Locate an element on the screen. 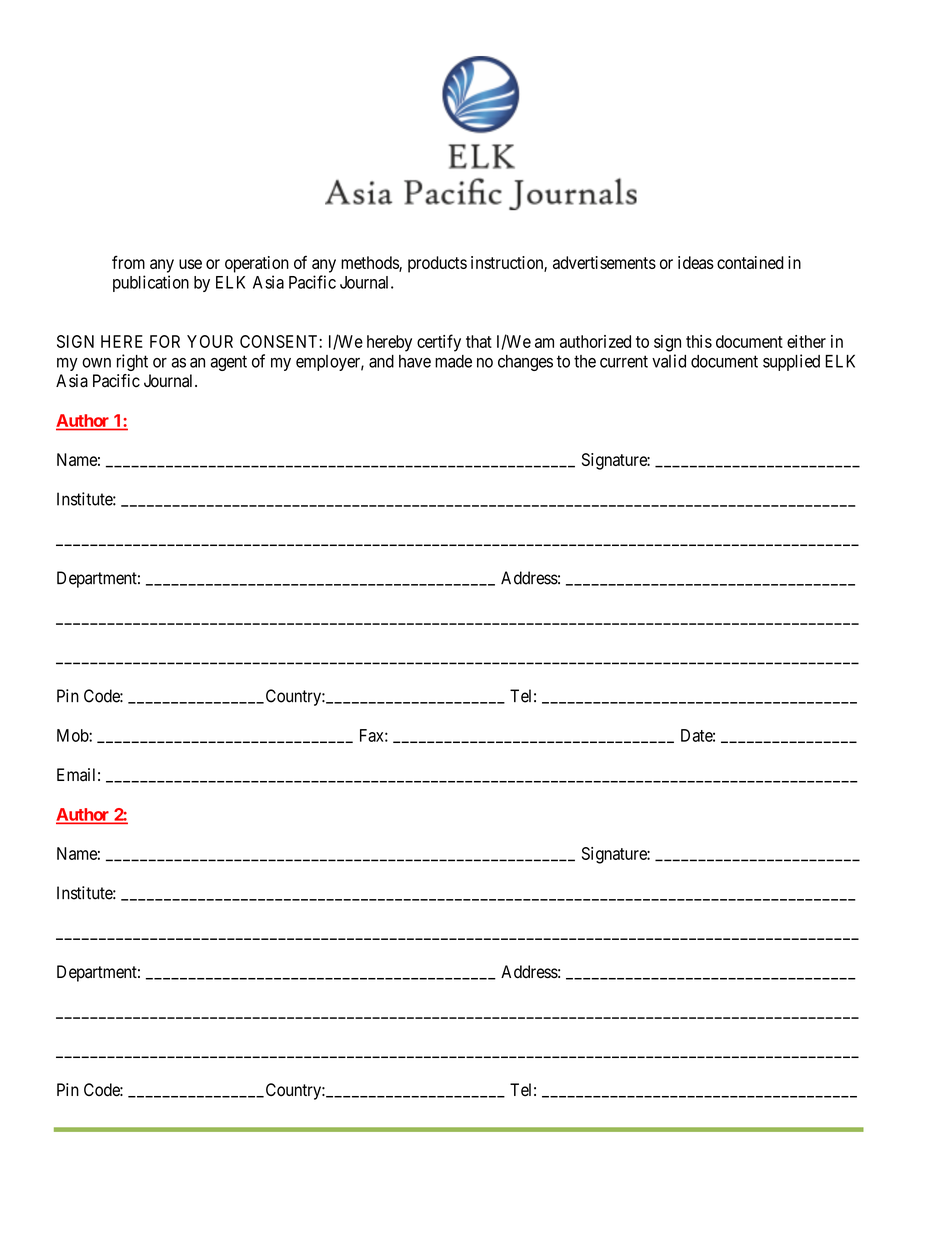 Image resolution: width=952 pixels, height=1233 pixels. have is located at coordinates (415, 361).
